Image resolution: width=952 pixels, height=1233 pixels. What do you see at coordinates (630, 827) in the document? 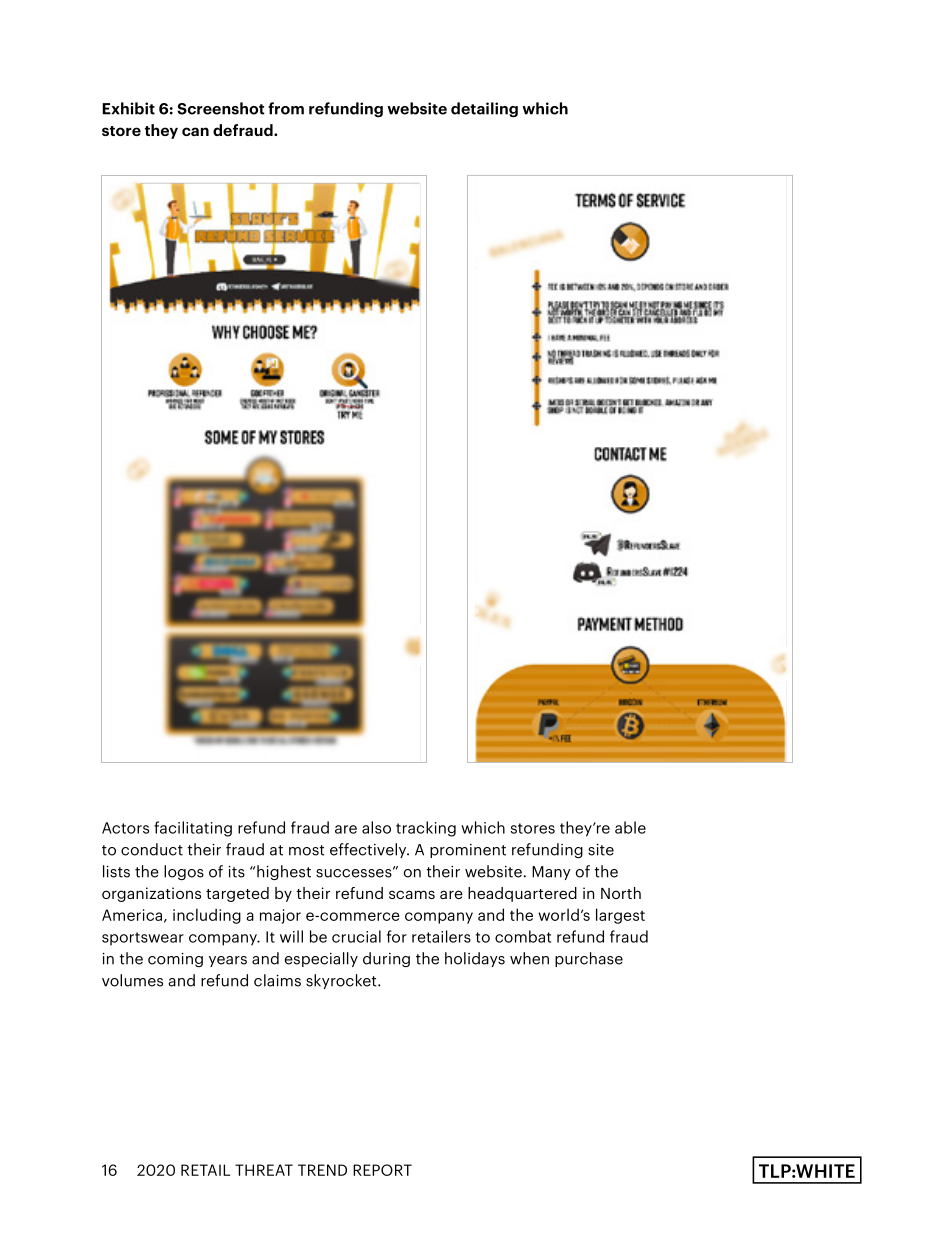
I see `able` at bounding box center [630, 827].
